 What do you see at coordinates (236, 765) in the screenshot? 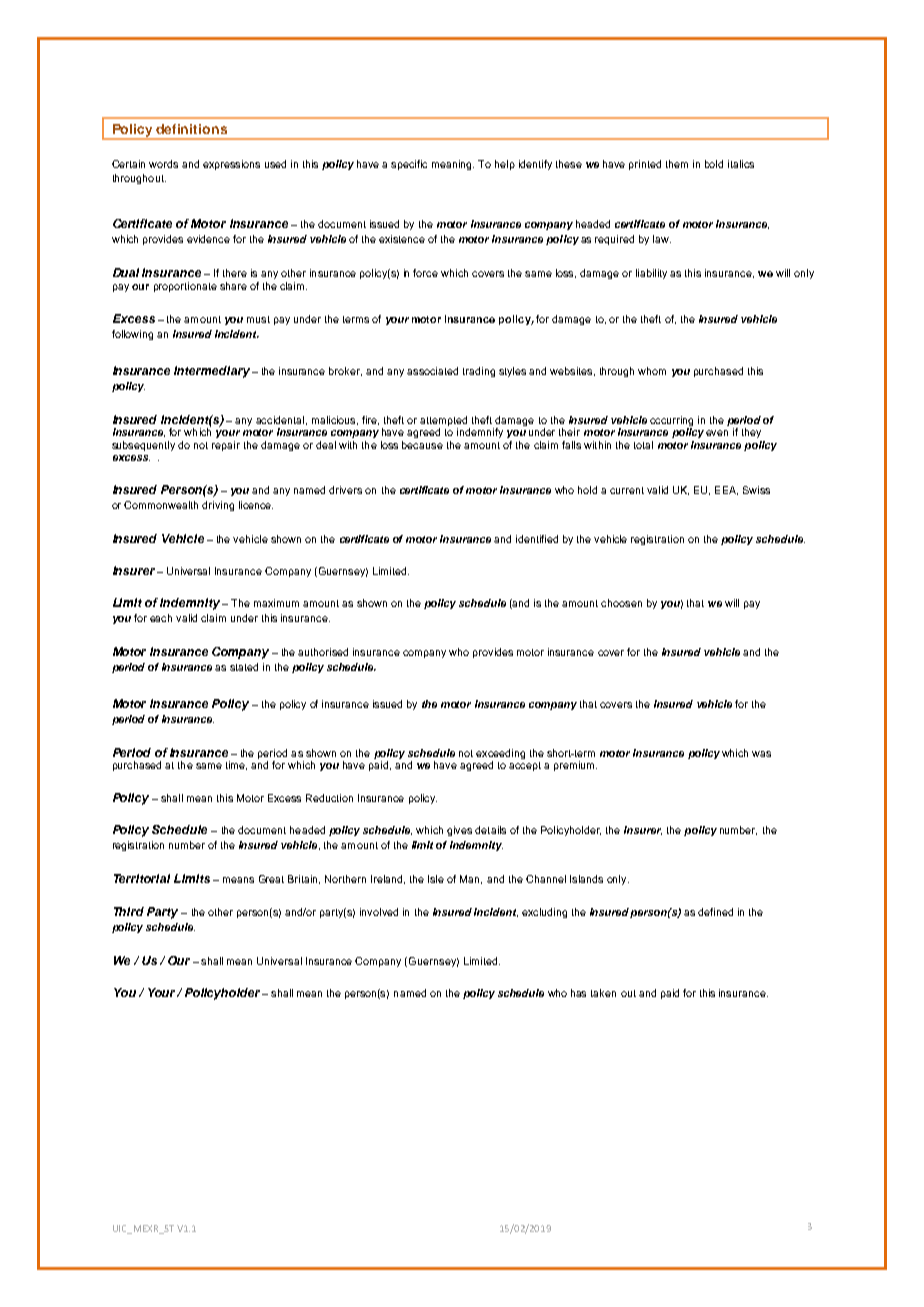
I see `time` at bounding box center [236, 765].
